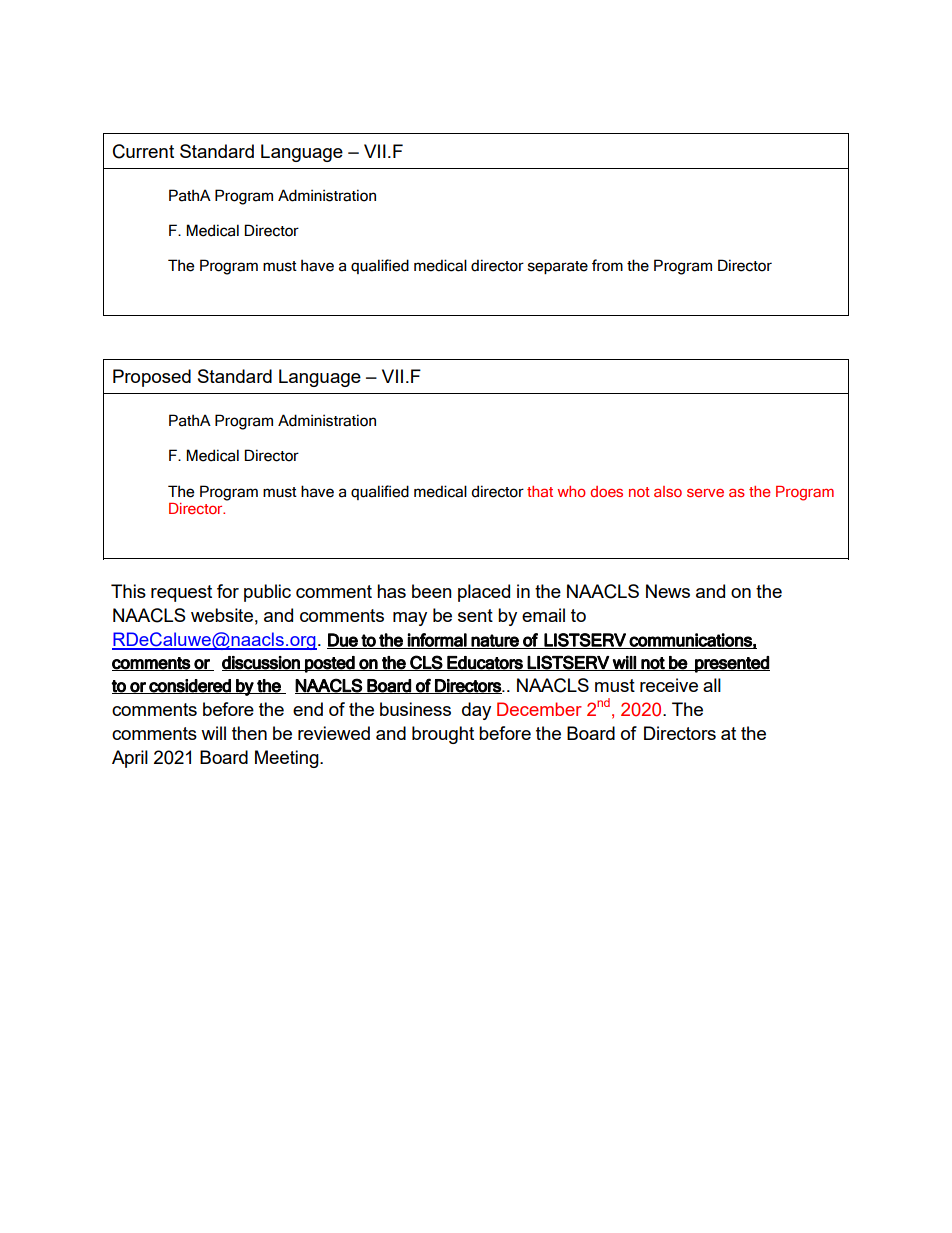 The height and width of the screenshot is (1233, 952). I want to click on then, so click(249, 733).
